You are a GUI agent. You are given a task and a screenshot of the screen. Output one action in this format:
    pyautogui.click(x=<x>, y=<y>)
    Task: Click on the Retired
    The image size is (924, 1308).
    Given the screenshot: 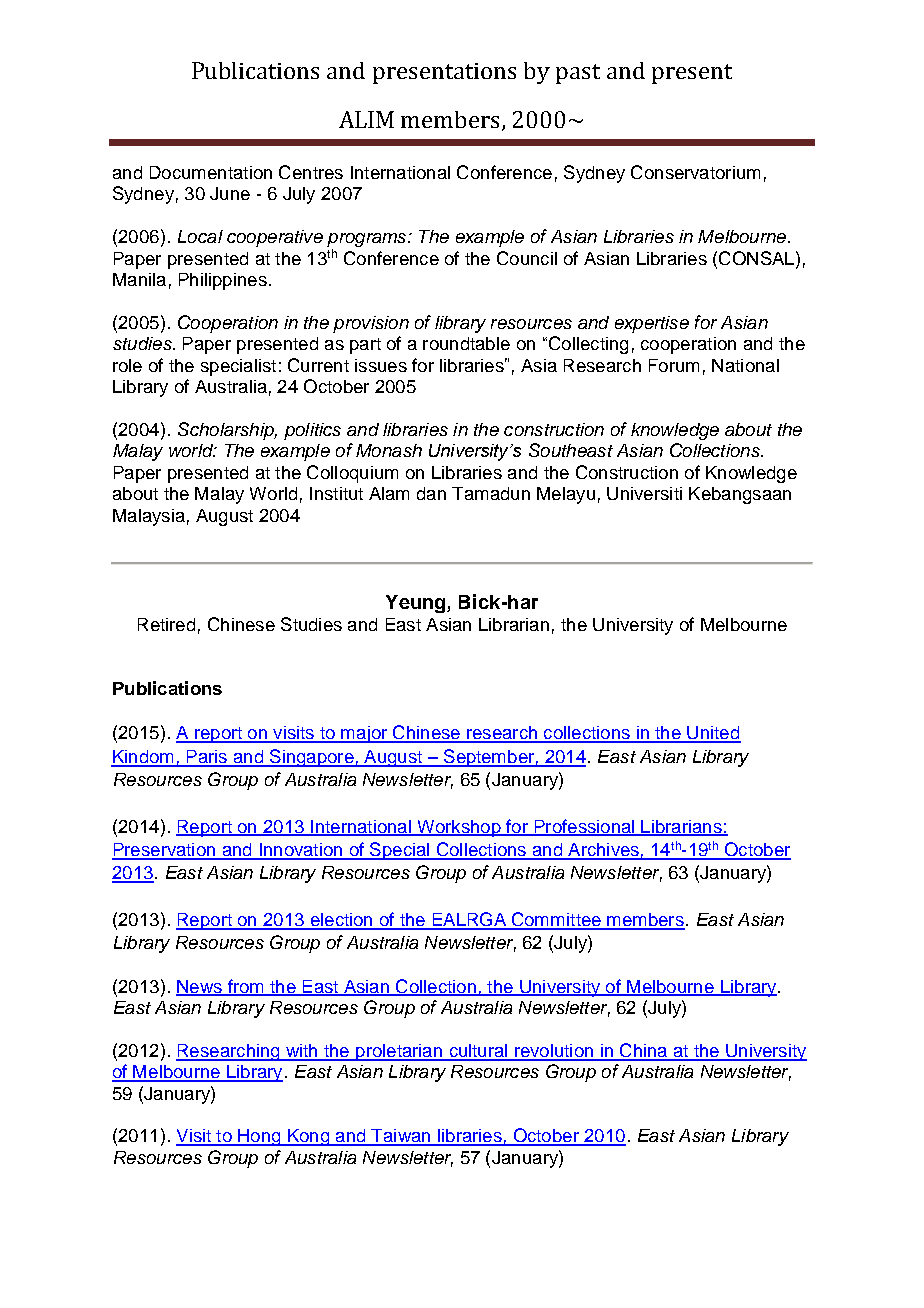 What is the action you would take?
    pyautogui.click(x=166, y=624)
